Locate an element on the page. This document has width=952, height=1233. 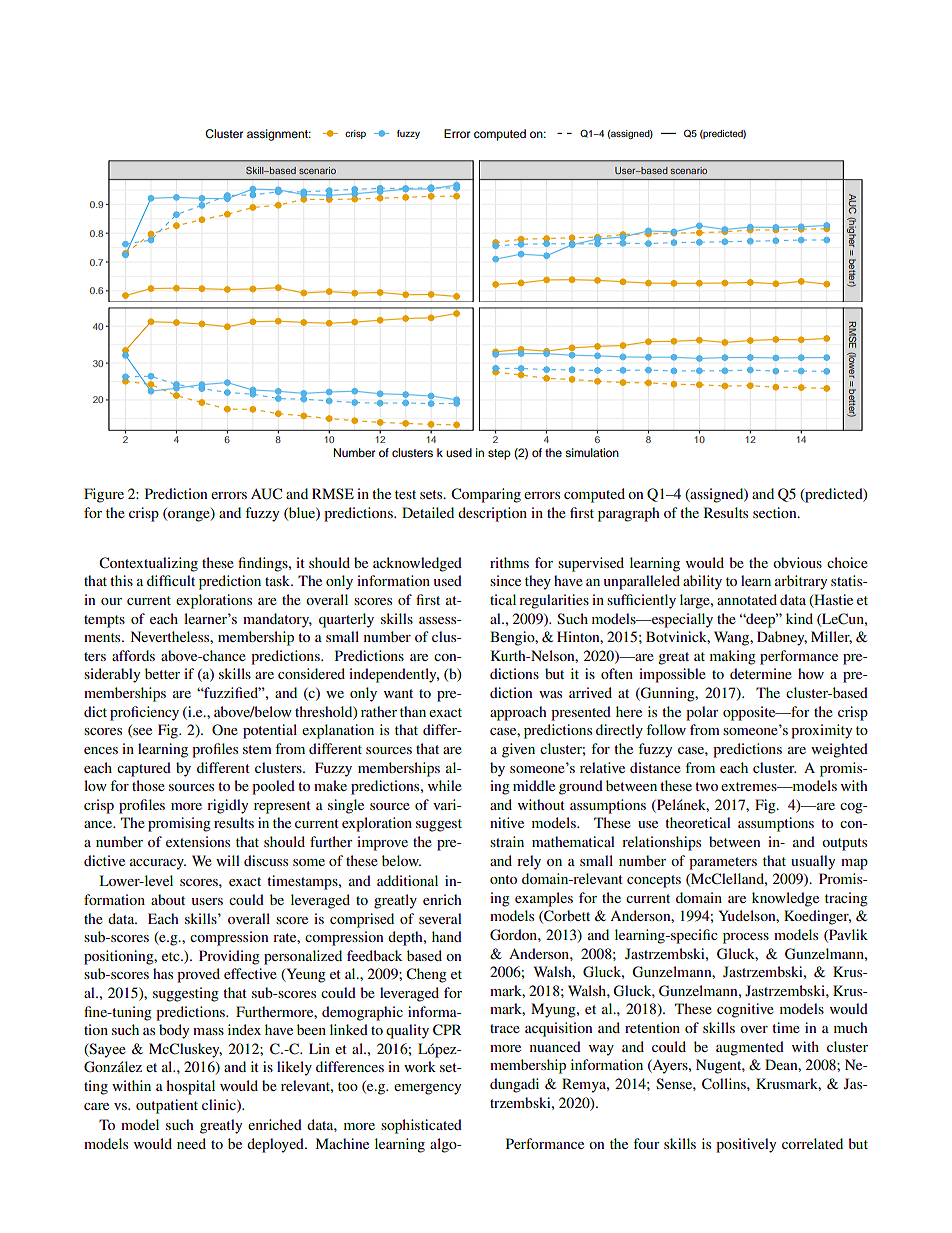
Contextualizing is located at coordinates (148, 564).
